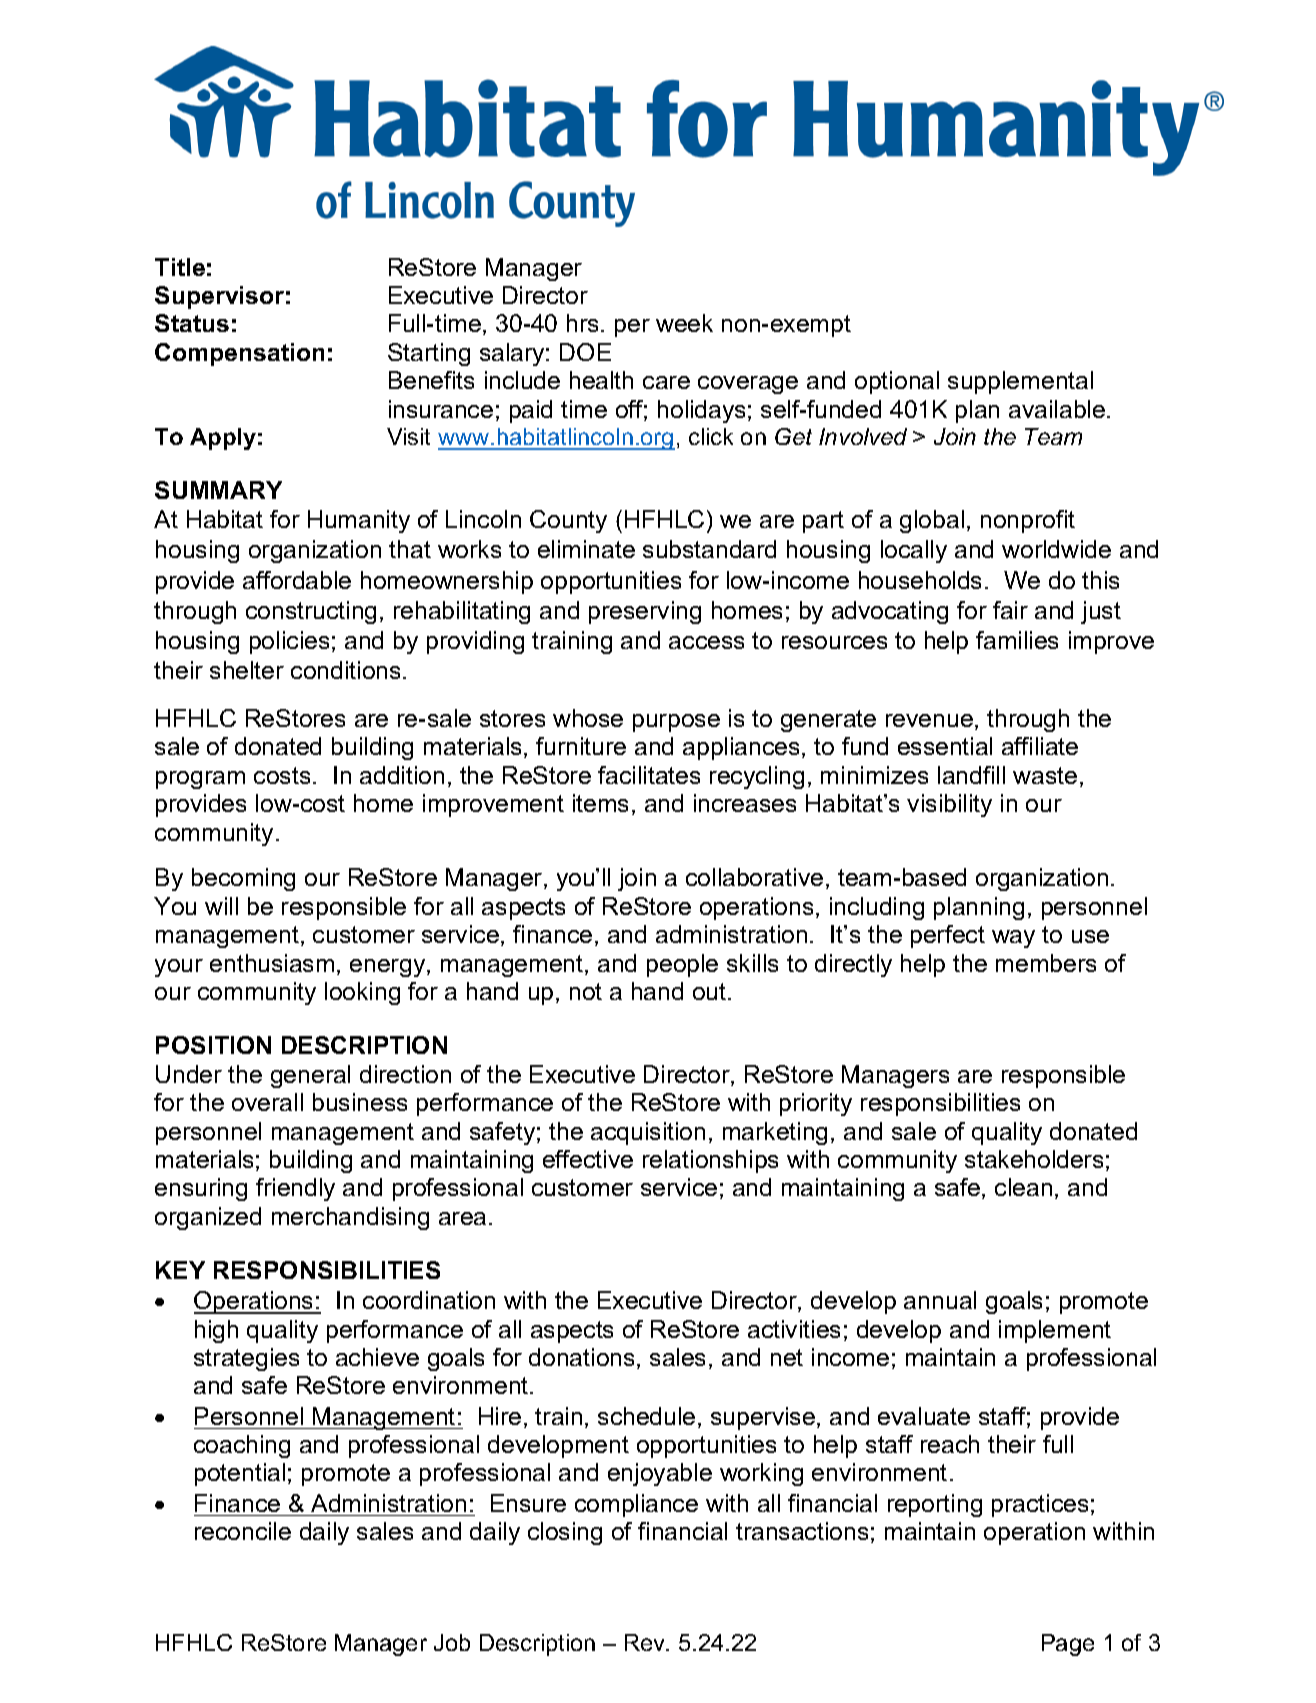 This document has width=1316, height=1703. What do you see at coordinates (666, 382) in the document?
I see `care` at bounding box center [666, 382].
